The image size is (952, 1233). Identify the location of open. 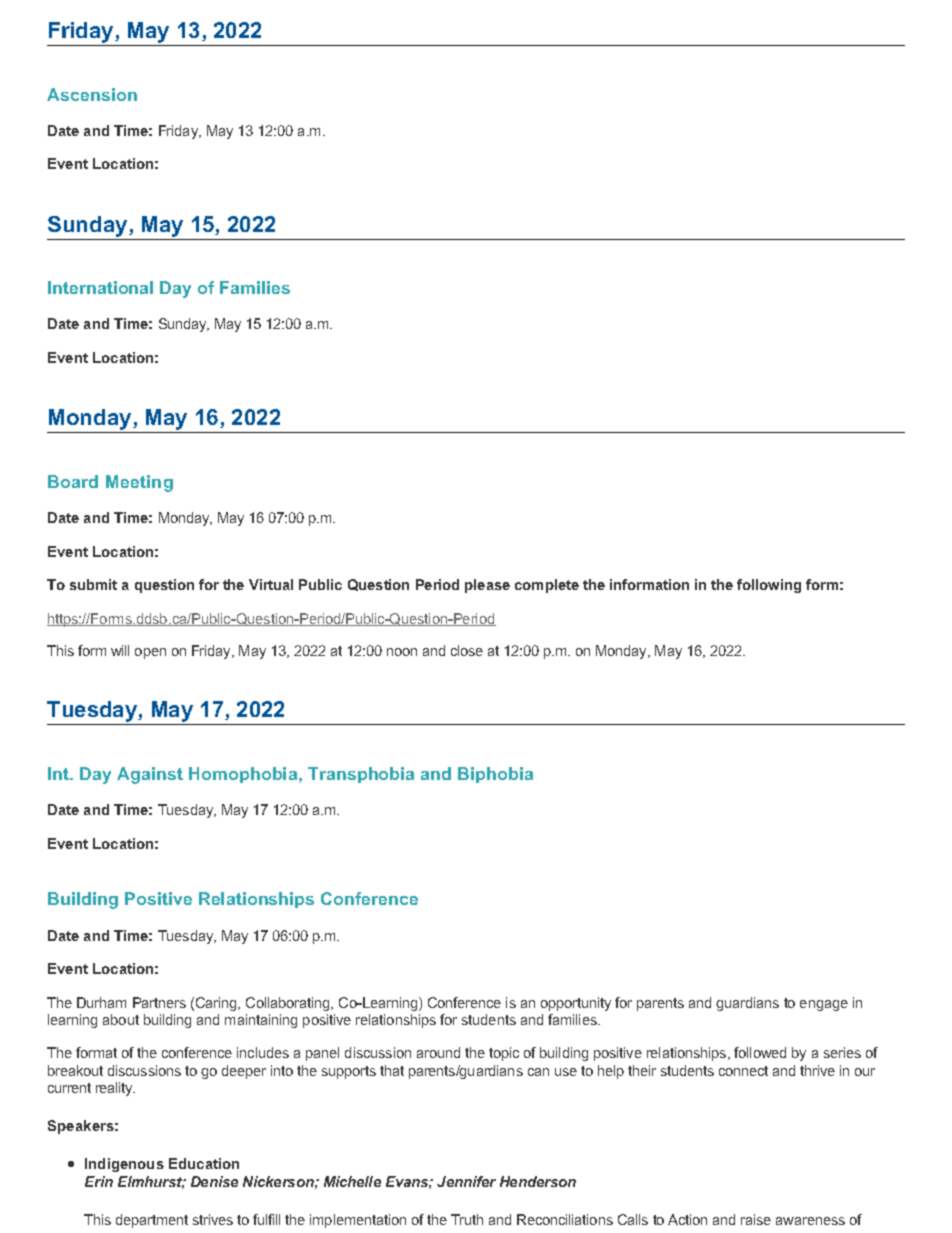
(150, 653).
